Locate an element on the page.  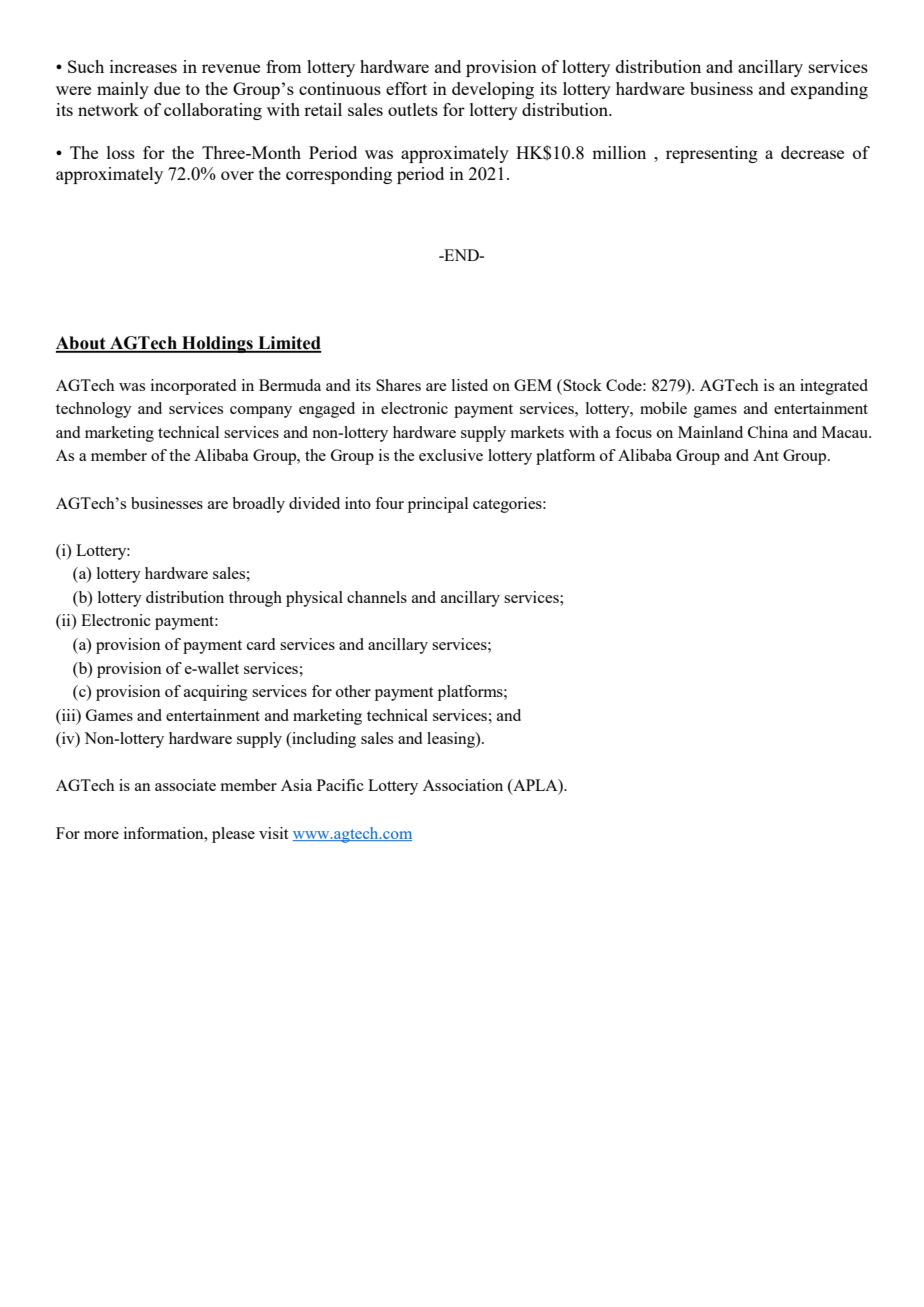
Ant is located at coordinates (766, 455).
